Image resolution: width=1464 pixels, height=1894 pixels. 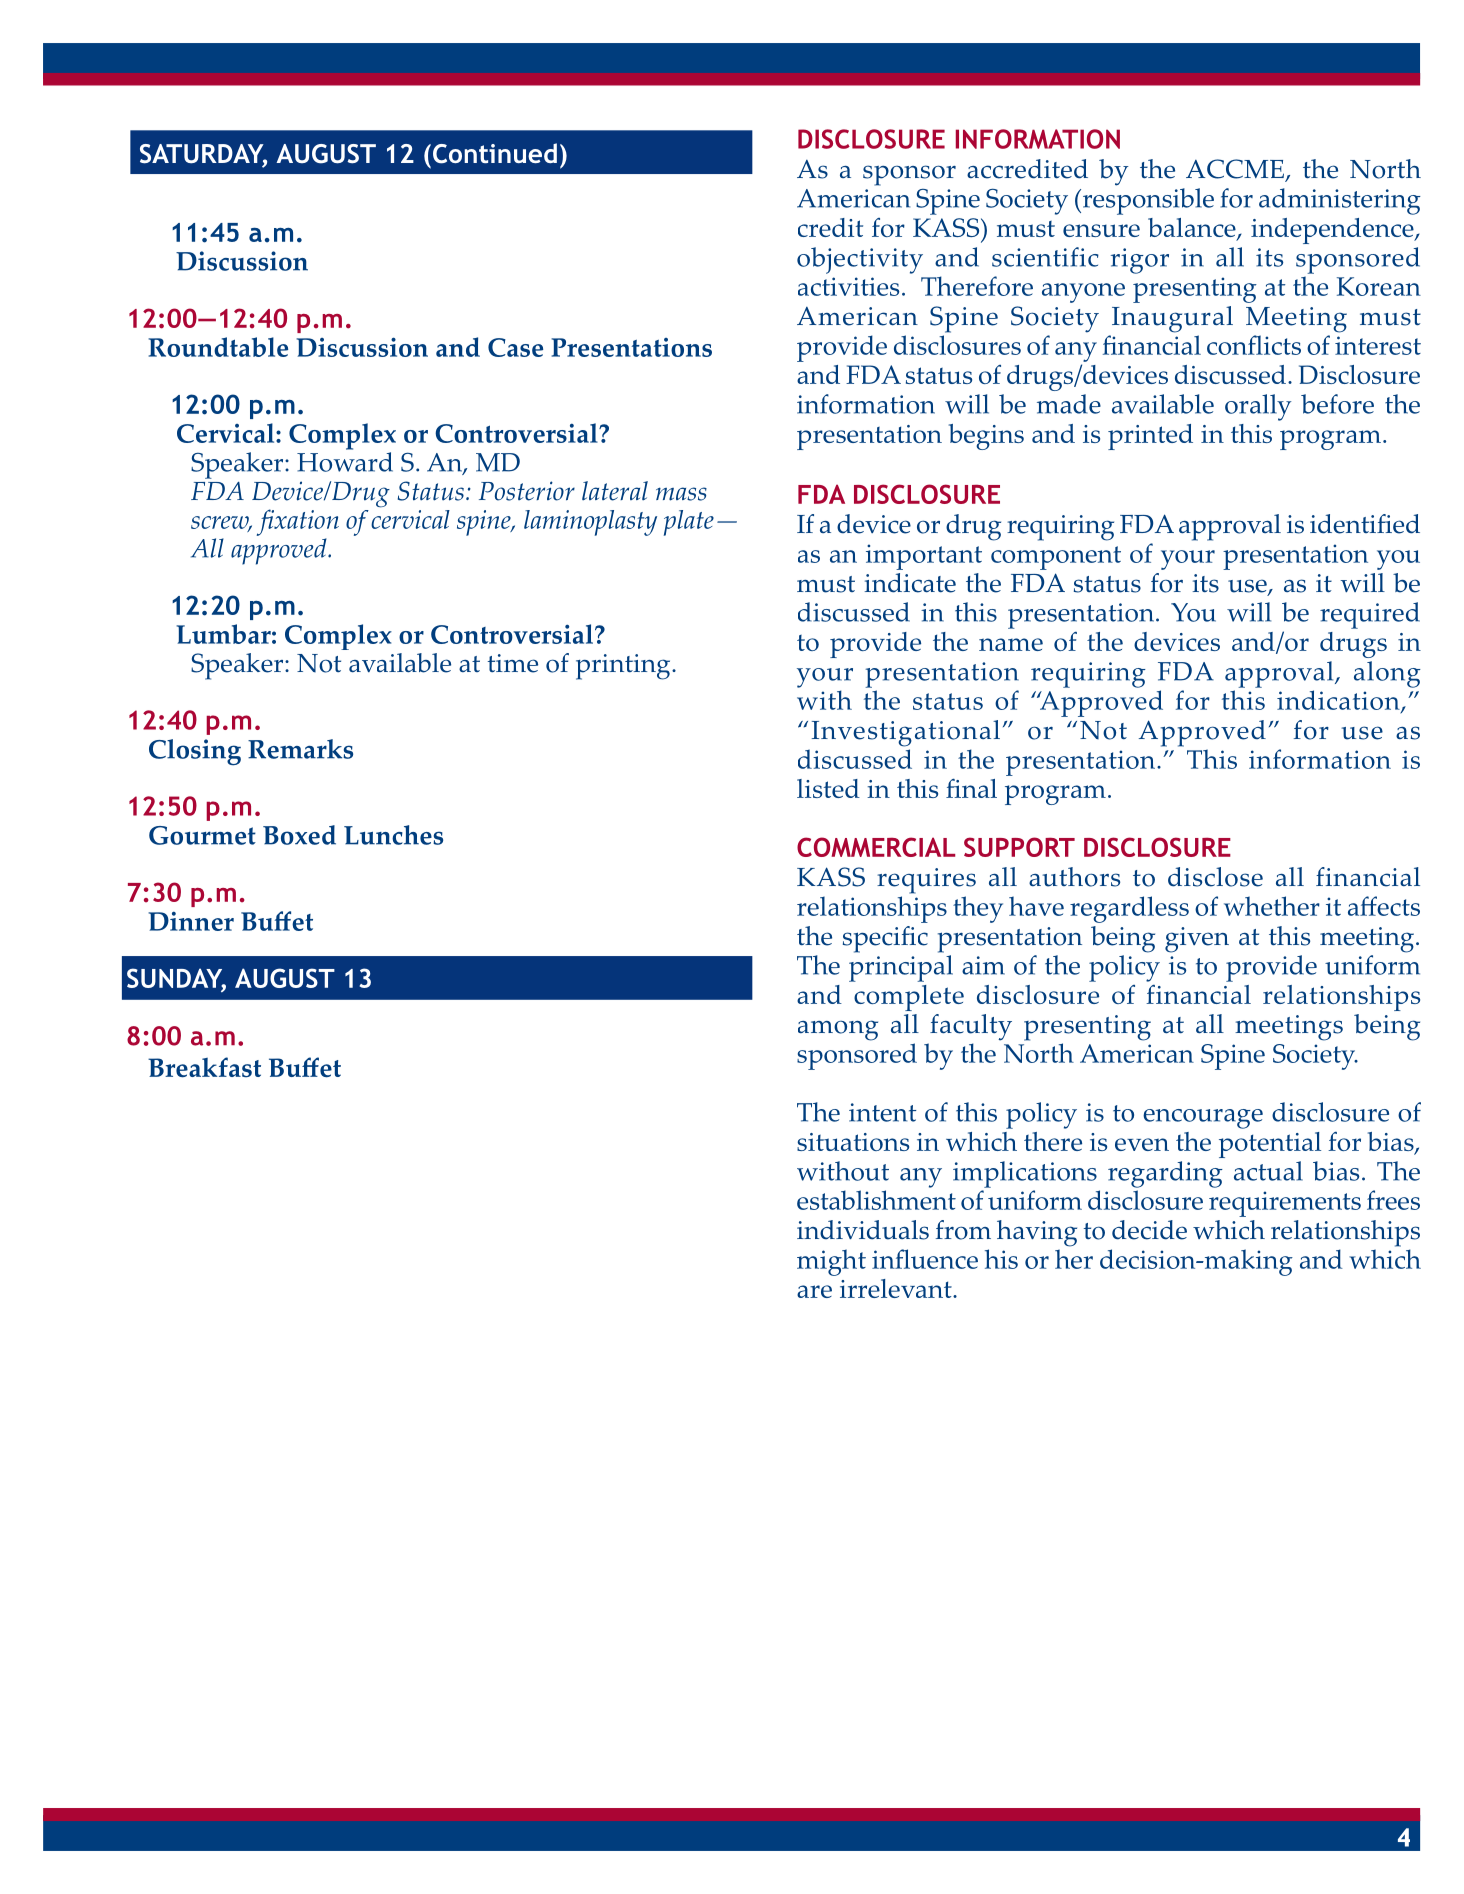 I want to click on Remarks, so click(x=300, y=749).
